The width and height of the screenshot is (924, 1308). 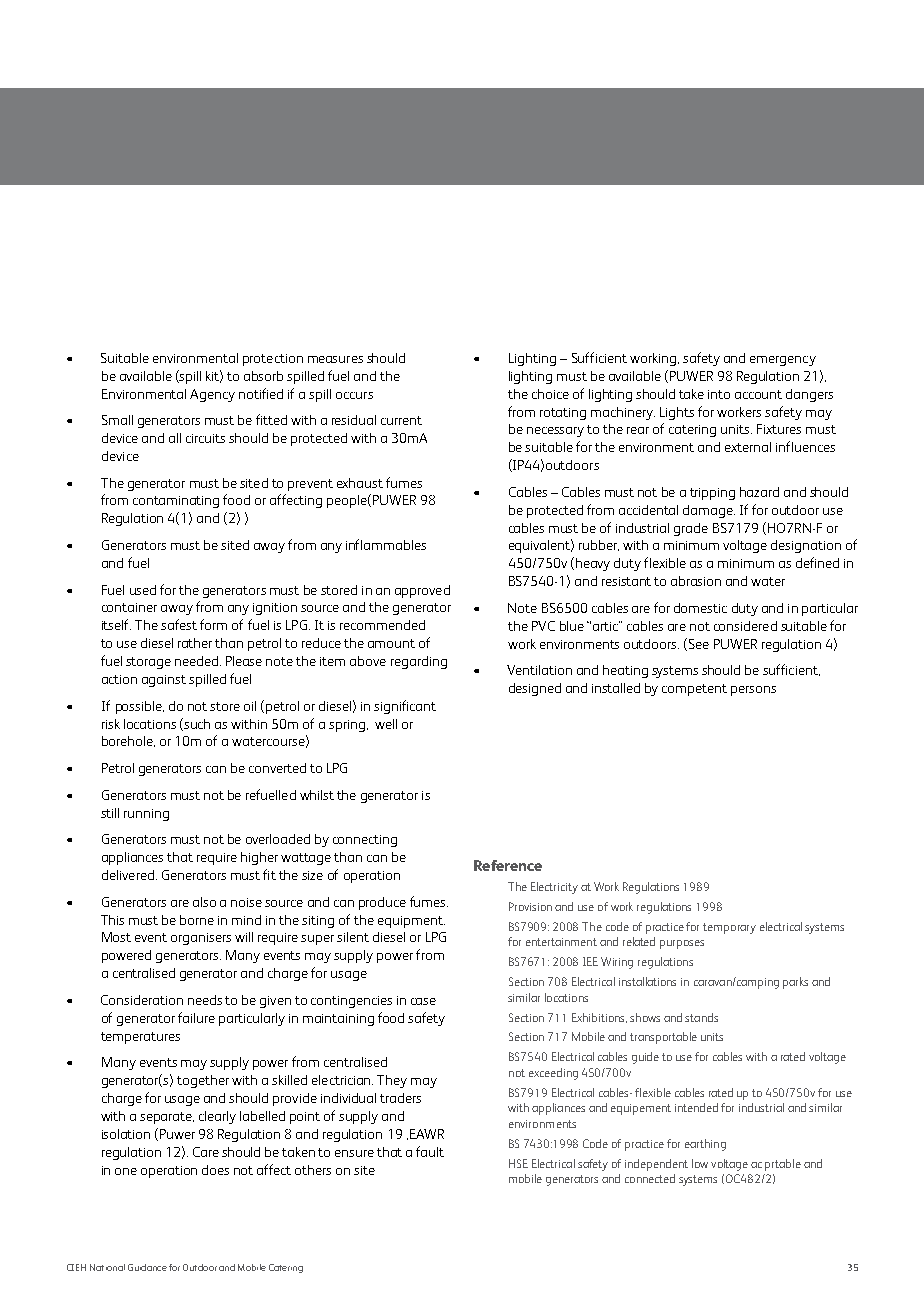 I want to click on current, so click(x=401, y=420).
